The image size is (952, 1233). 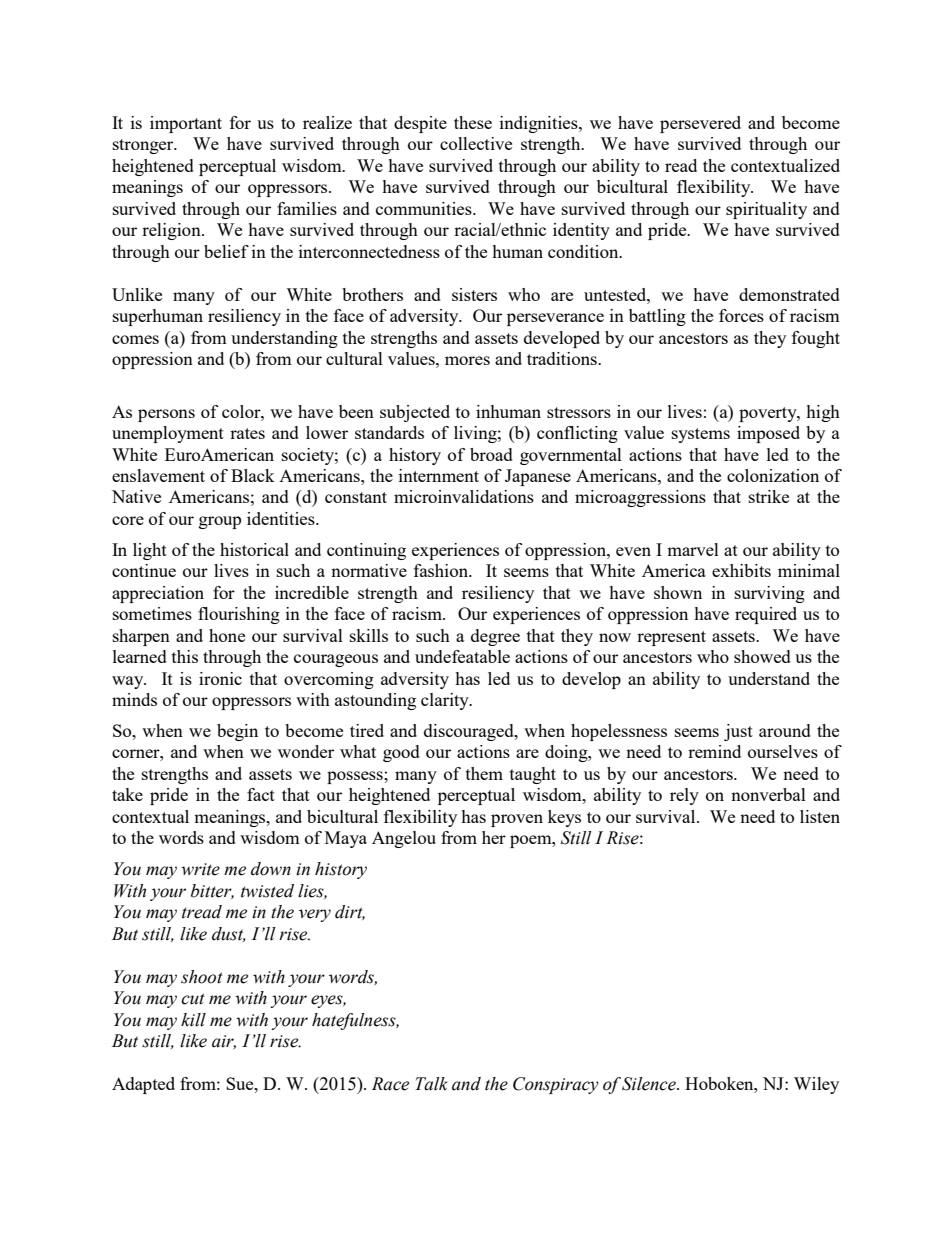 What do you see at coordinates (491, 454) in the screenshot?
I see `broad` at bounding box center [491, 454].
